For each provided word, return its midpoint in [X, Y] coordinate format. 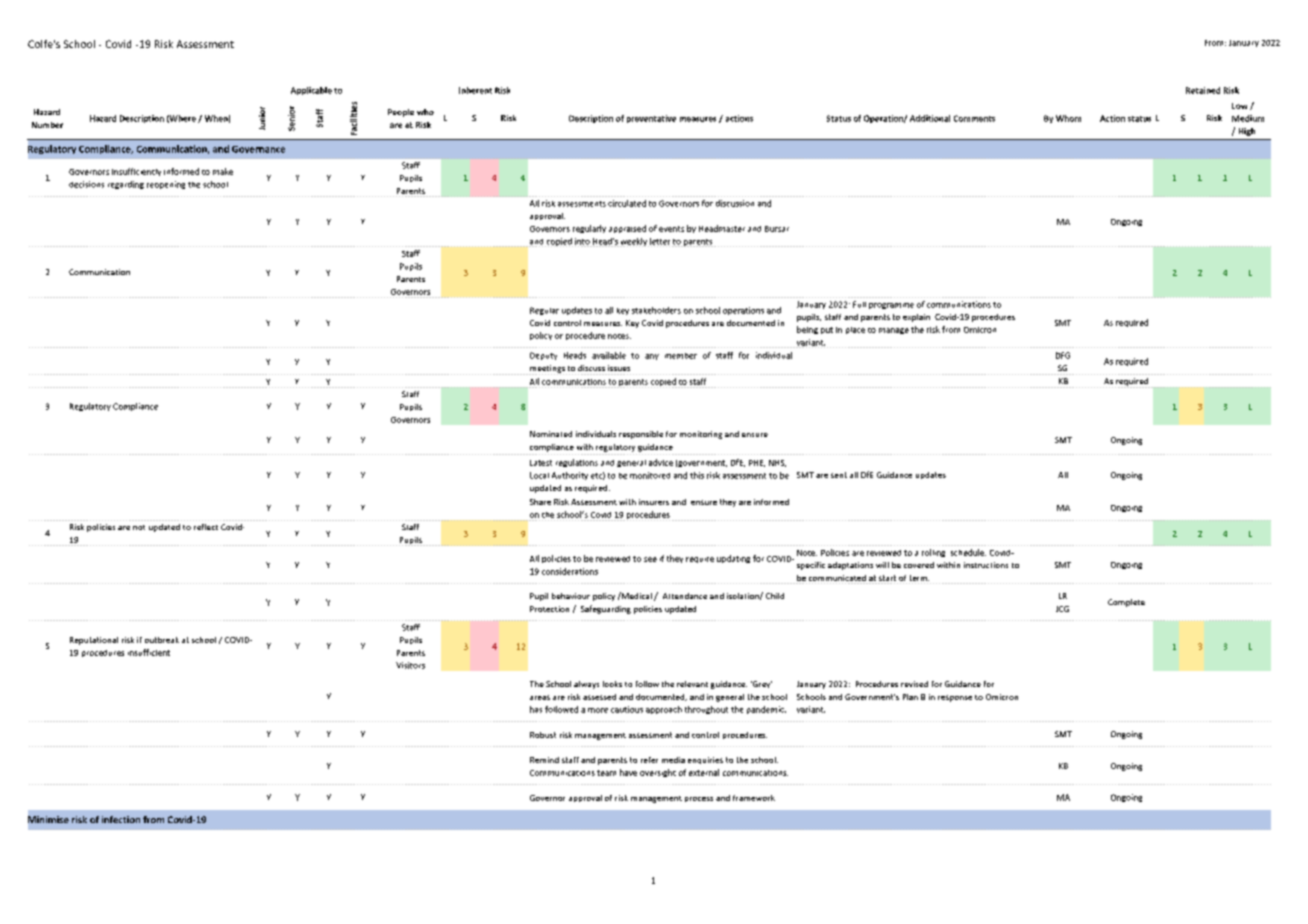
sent [839, 475]
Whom [1068, 118]
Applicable [311, 91]
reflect [206, 527]
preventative [651, 119]
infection [121, 819]
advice [661, 462]
